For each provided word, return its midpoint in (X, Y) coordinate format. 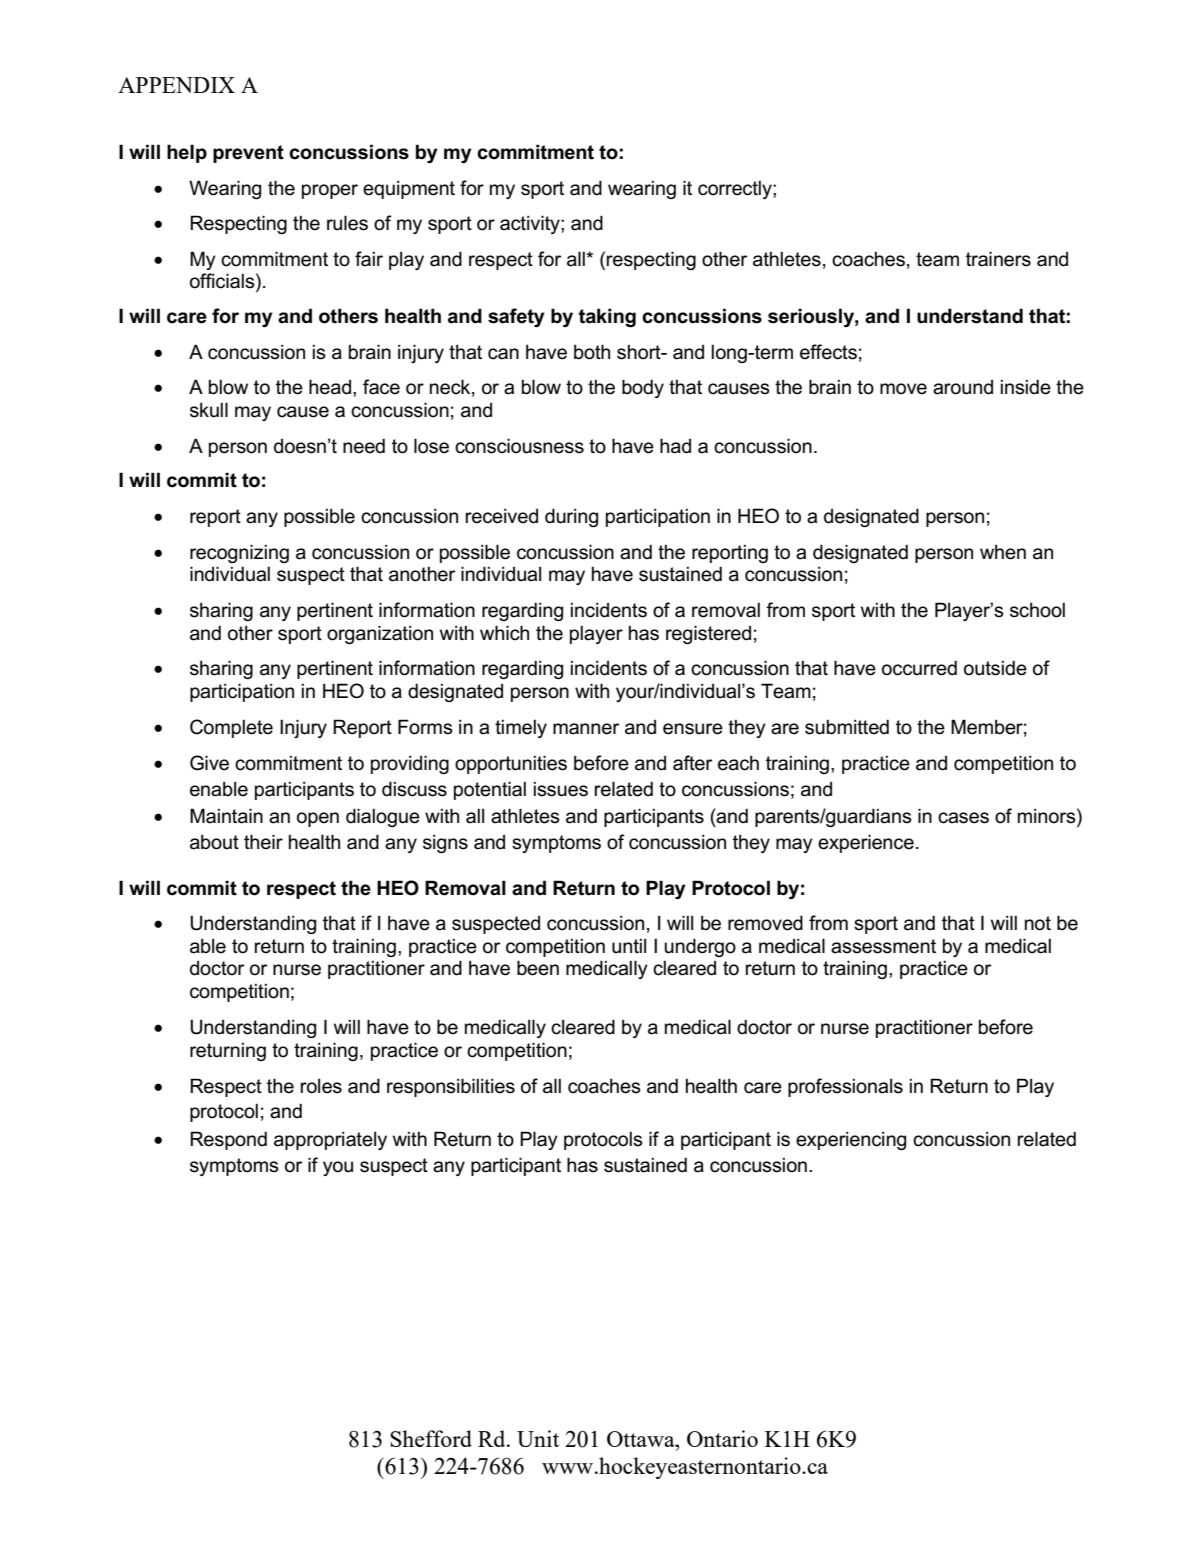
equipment (409, 189)
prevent (248, 154)
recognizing (239, 553)
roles (321, 1086)
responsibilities (451, 1087)
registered (708, 634)
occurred (919, 668)
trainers (998, 259)
